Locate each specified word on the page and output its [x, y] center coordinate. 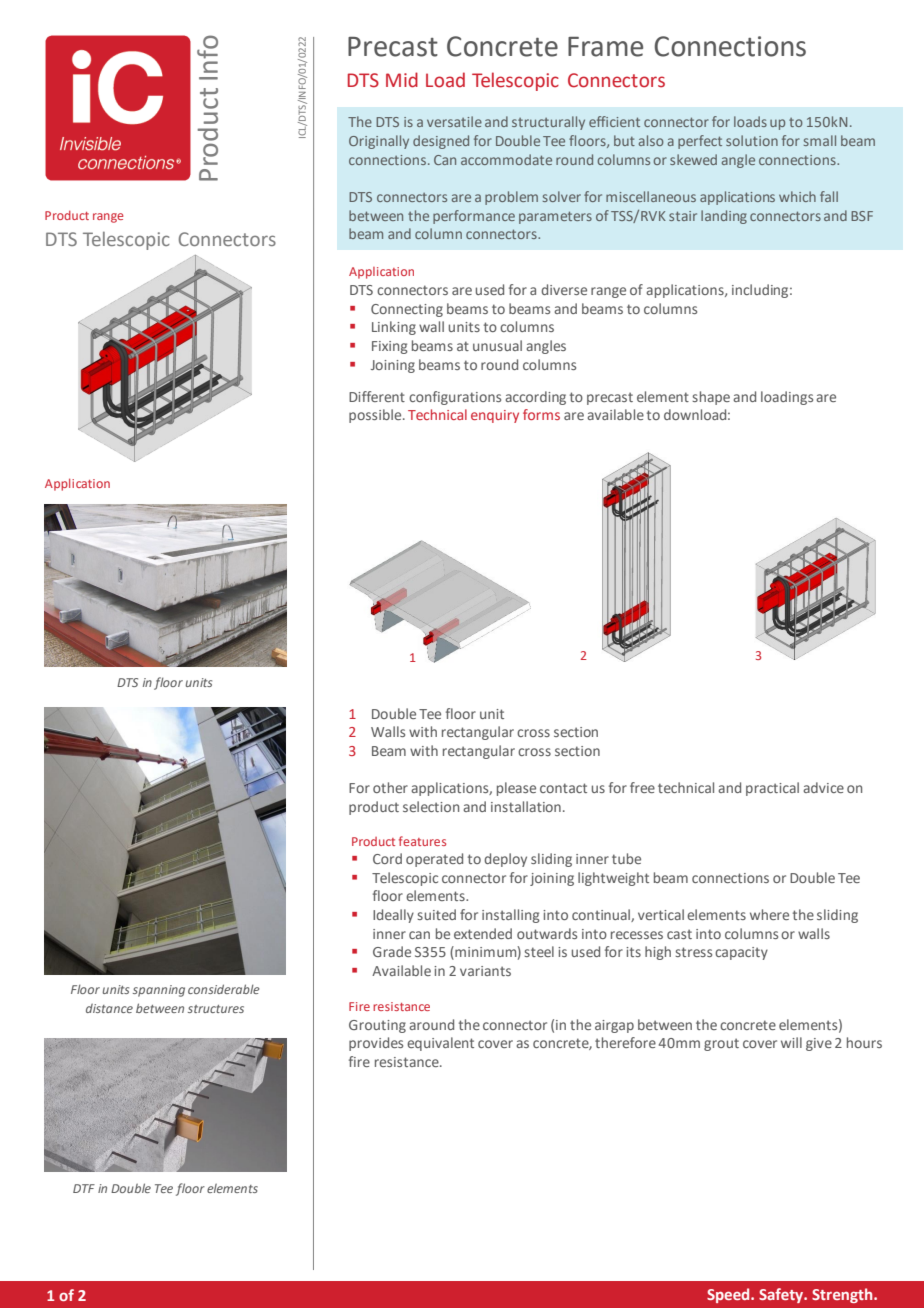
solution [752, 140]
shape [711, 398]
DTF [84, 1188]
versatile [454, 121]
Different [377, 396]
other [390, 787]
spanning [159, 991]
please [516, 789]
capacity [741, 953]
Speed [729, 1295]
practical [772, 789]
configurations [455, 398]
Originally [379, 142]
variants [485, 971]
